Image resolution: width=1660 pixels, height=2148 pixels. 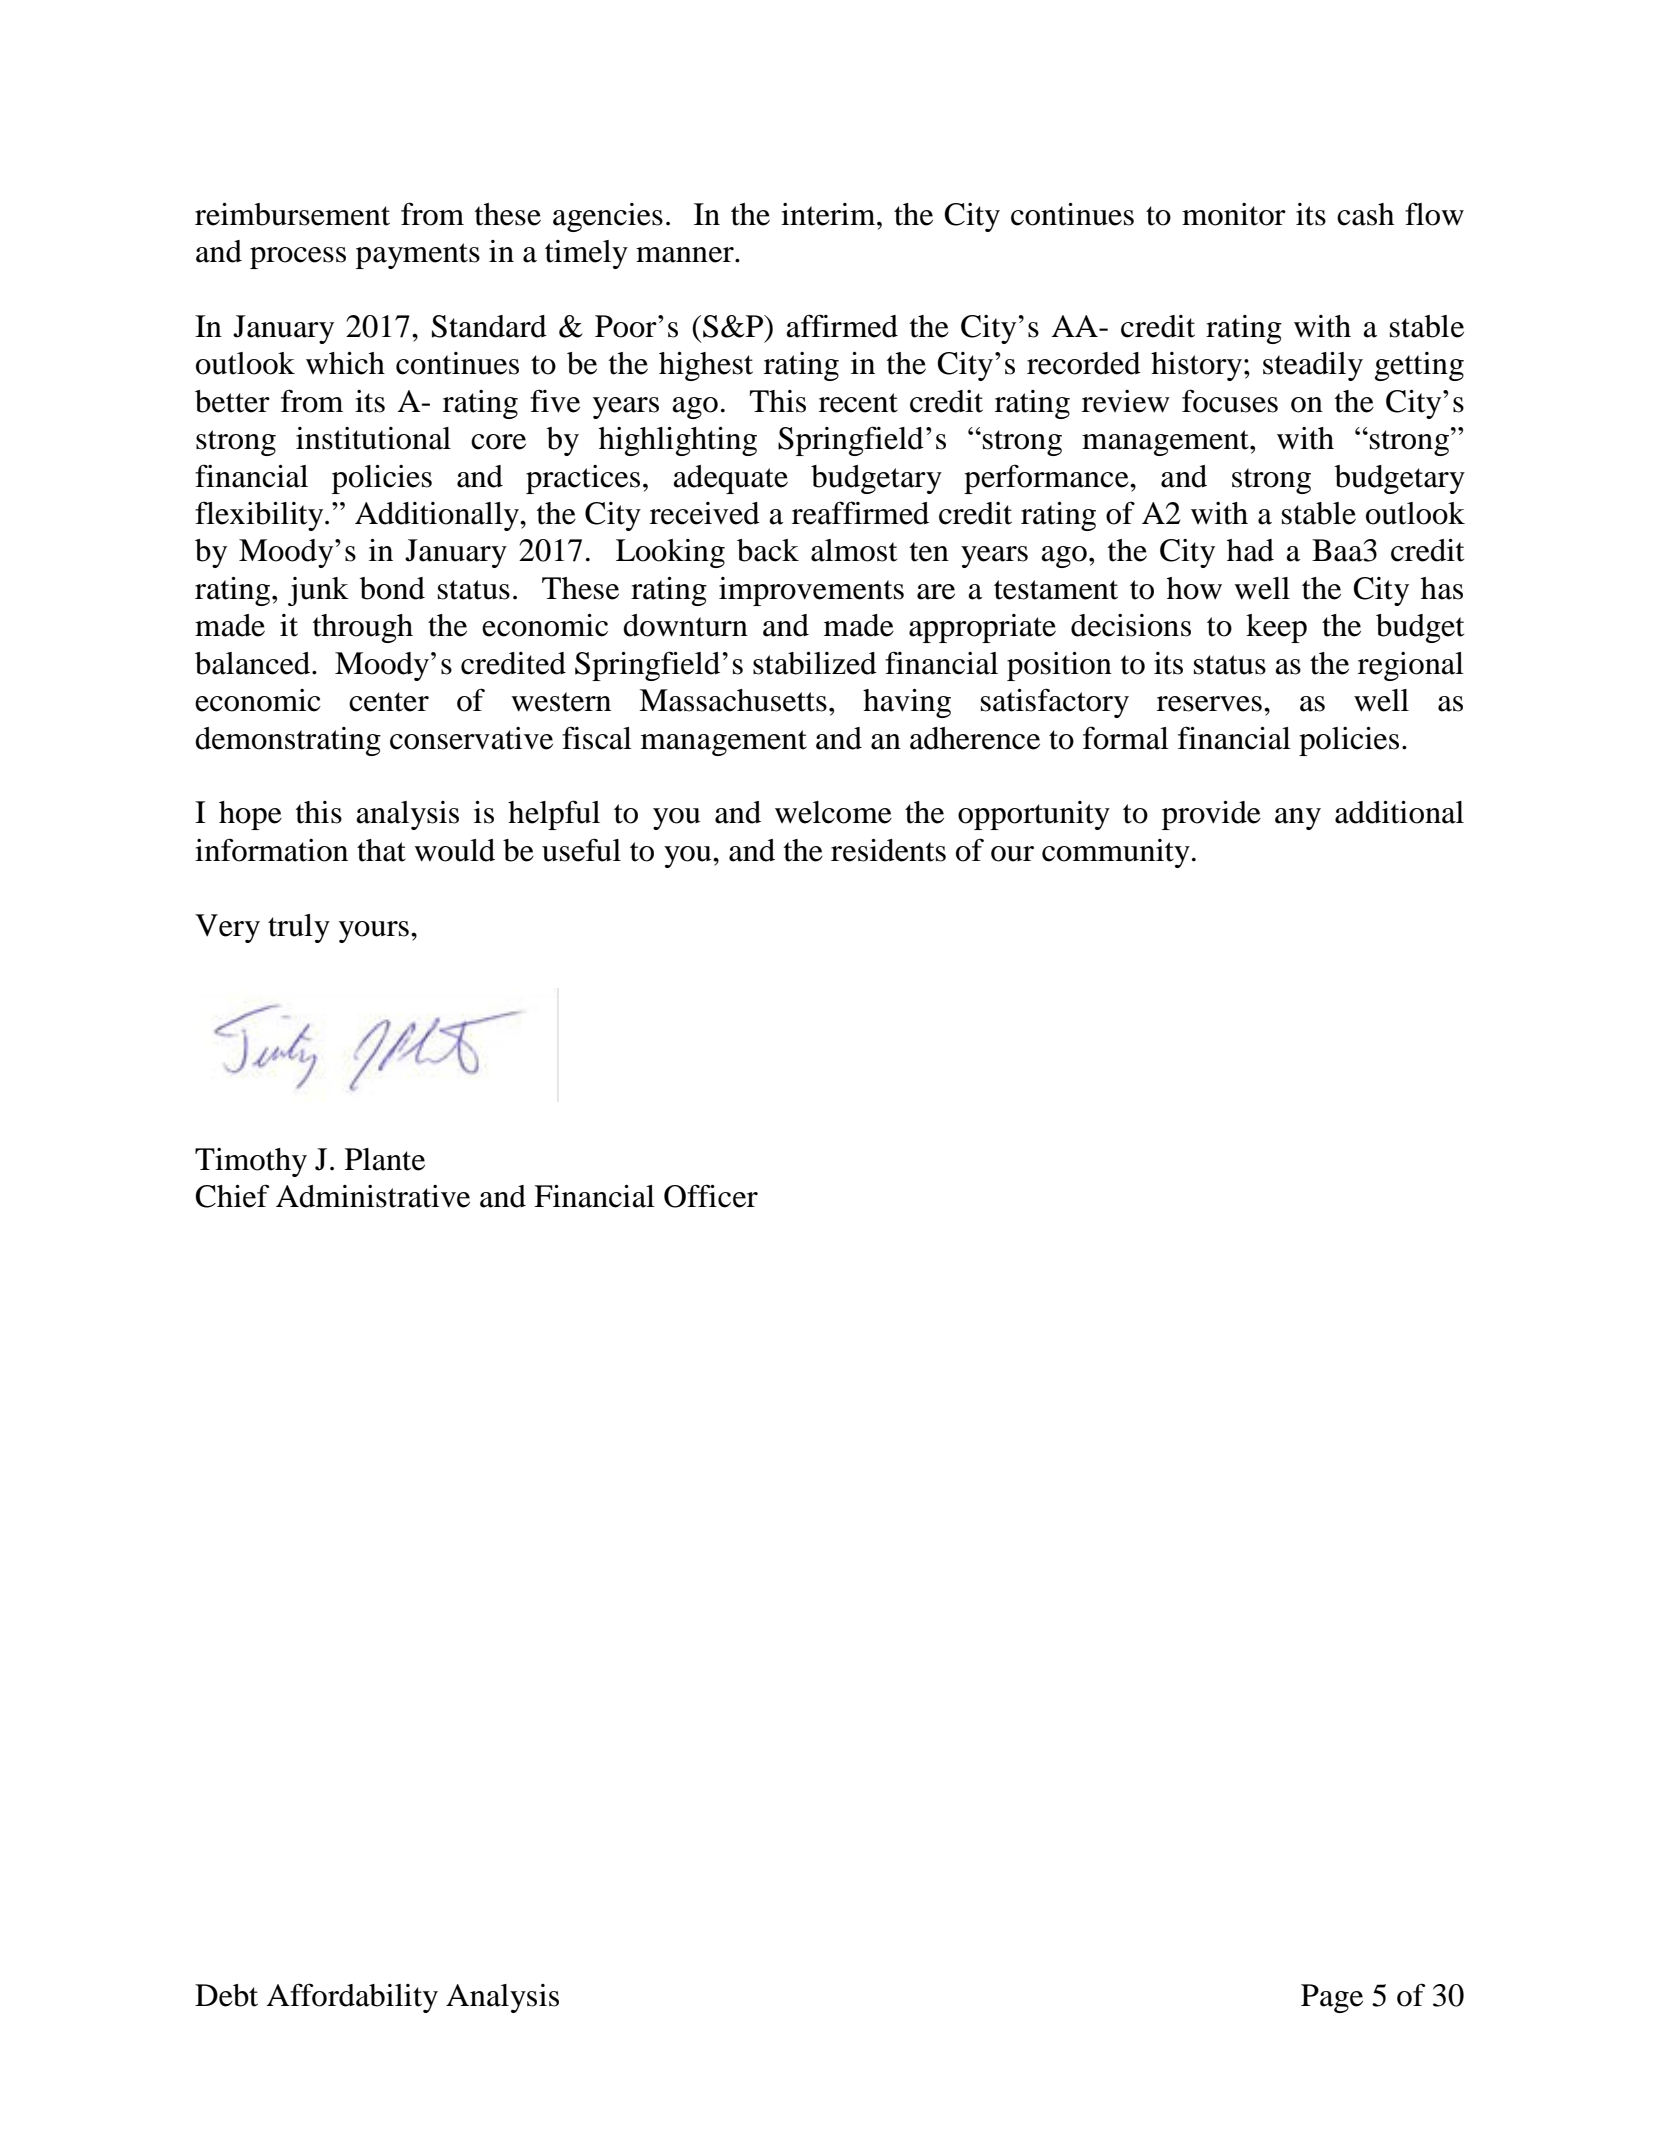 What do you see at coordinates (1116, 853) in the screenshot?
I see `community` at bounding box center [1116, 853].
